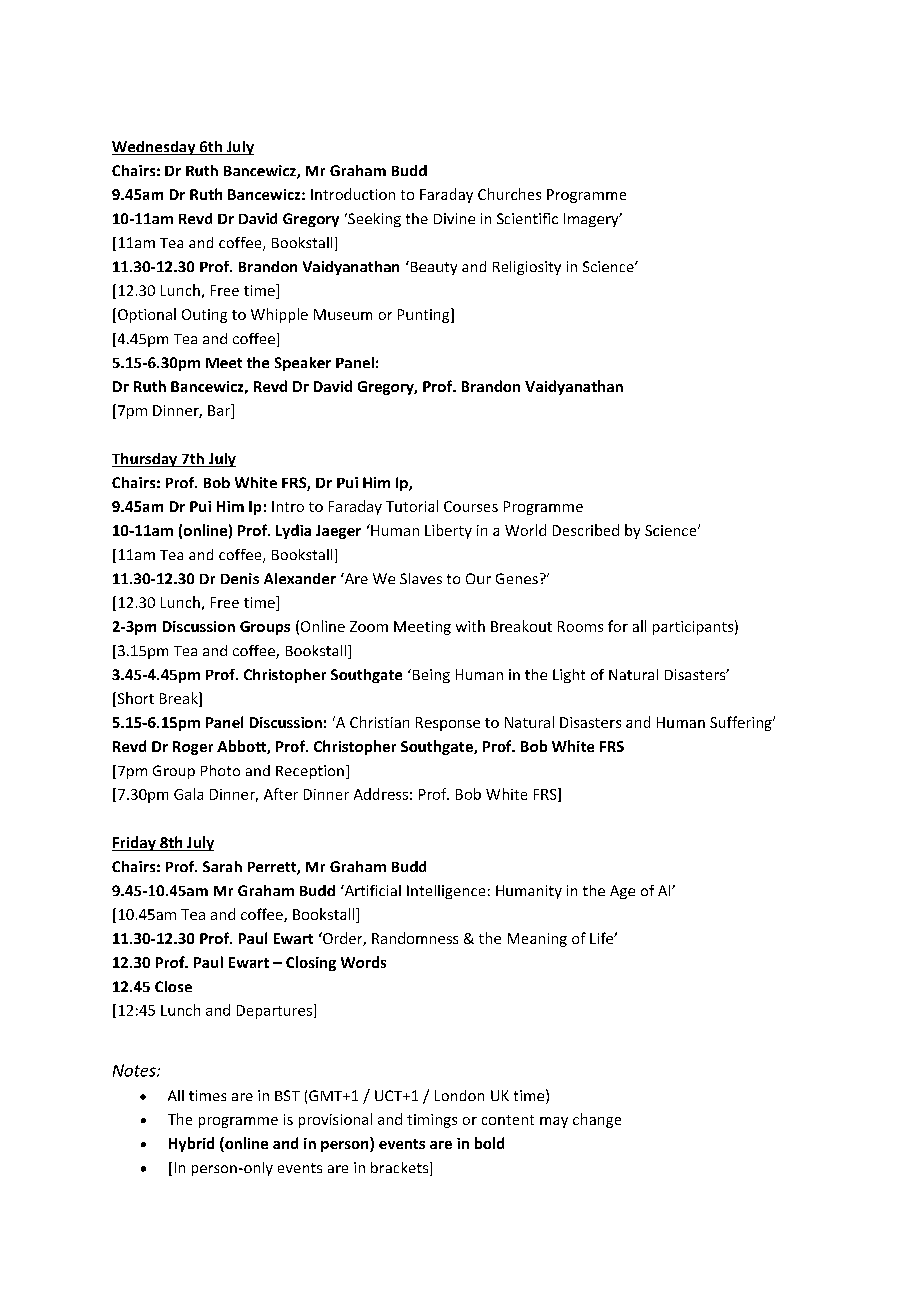 Image resolution: width=924 pixels, height=1308 pixels. I want to click on Response, so click(448, 724).
